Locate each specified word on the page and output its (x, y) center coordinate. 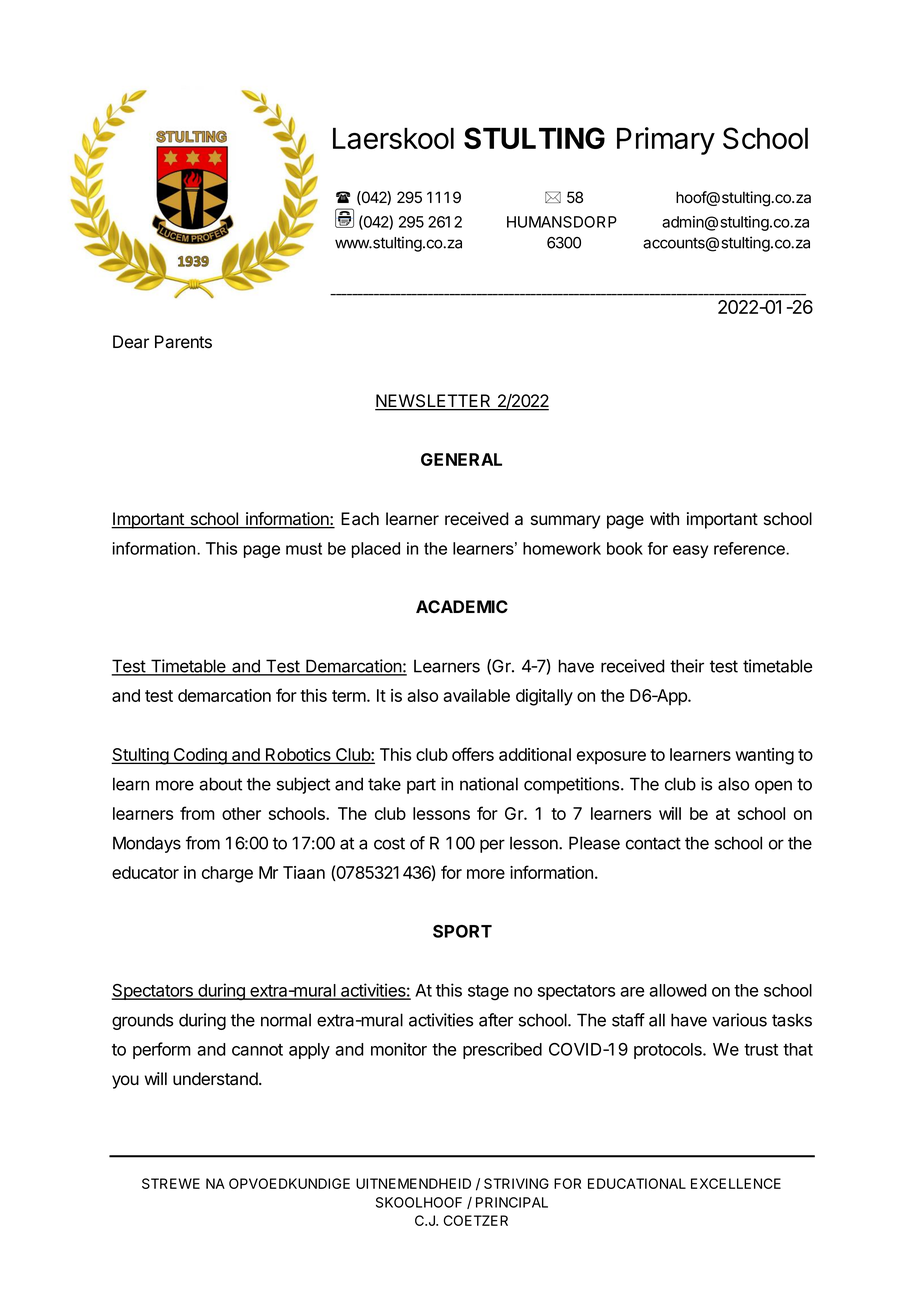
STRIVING (516, 1183)
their (687, 666)
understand (216, 1079)
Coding (200, 756)
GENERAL (461, 459)
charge (227, 874)
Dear (131, 342)
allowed (678, 990)
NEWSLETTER (434, 402)
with (664, 518)
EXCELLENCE (736, 1183)
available (476, 695)
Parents (183, 342)
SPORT (462, 931)
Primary (666, 141)
